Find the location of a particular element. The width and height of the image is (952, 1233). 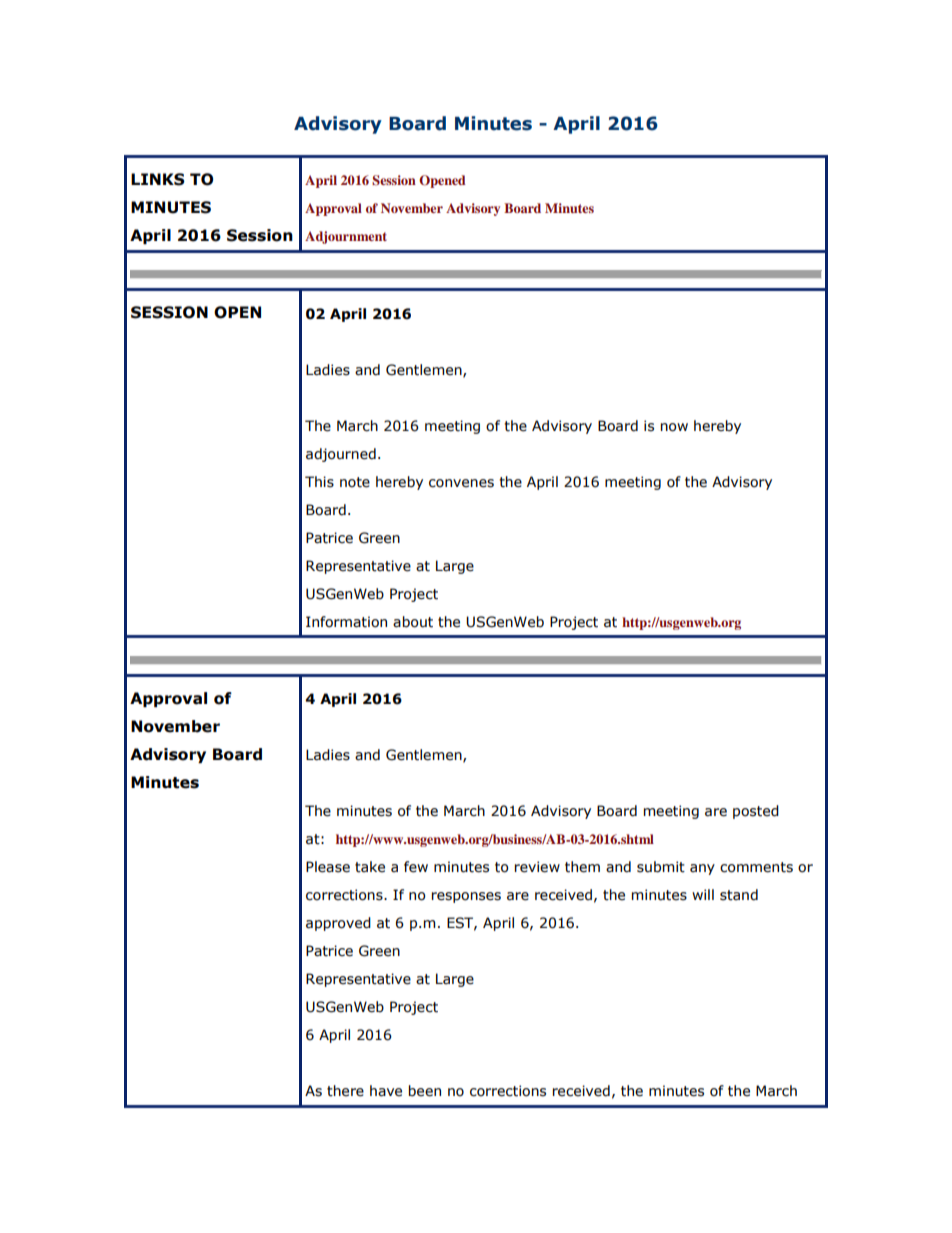

Information is located at coordinates (346, 622).
